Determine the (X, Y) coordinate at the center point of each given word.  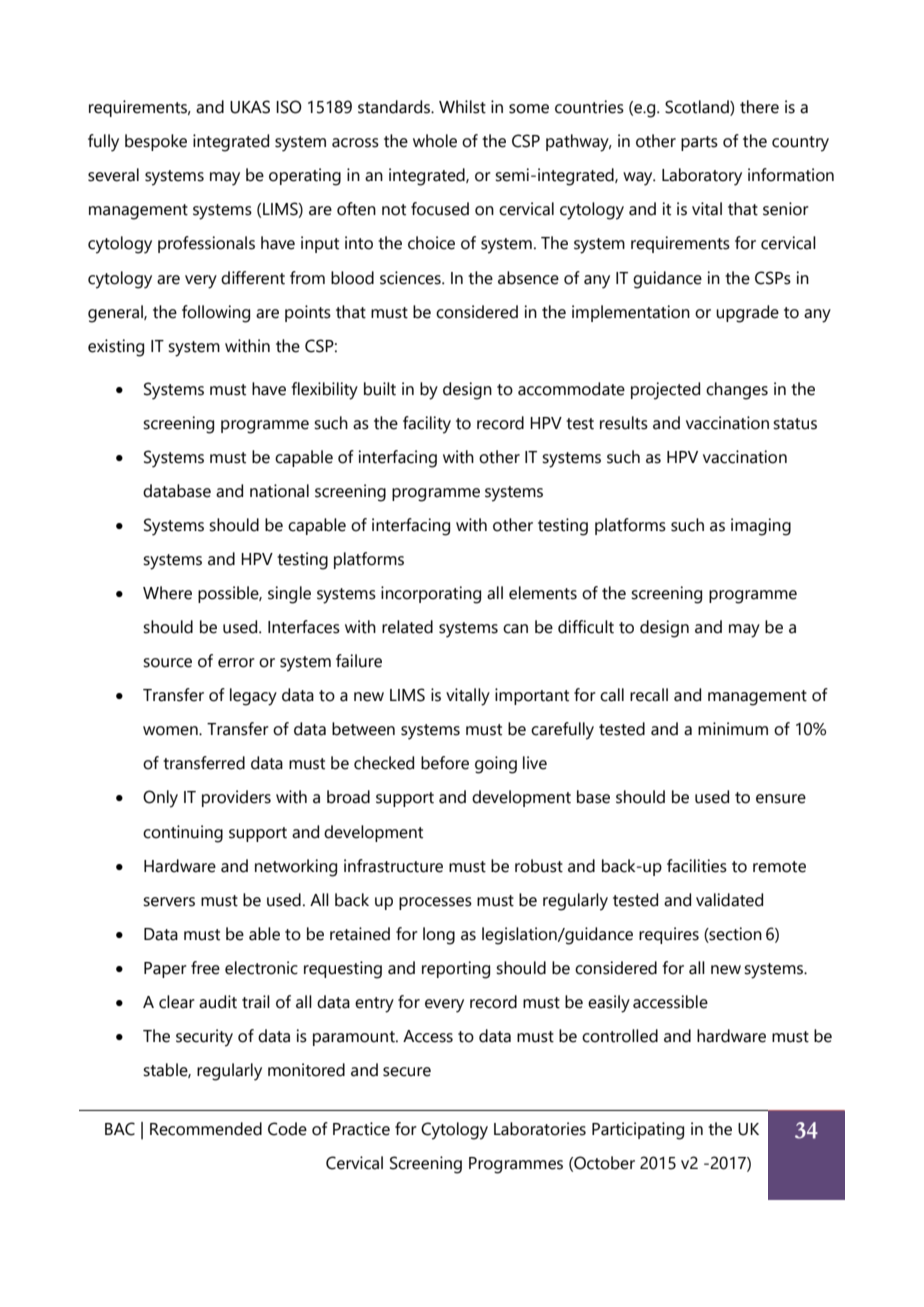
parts (699, 143)
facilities (697, 866)
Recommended (206, 1129)
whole (435, 141)
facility (427, 425)
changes (737, 391)
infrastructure (393, 866)
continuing (183, 834)
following (216, 314)
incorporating (431, 595)
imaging (761, 527)
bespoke (156, 142)
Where (167, 593)
